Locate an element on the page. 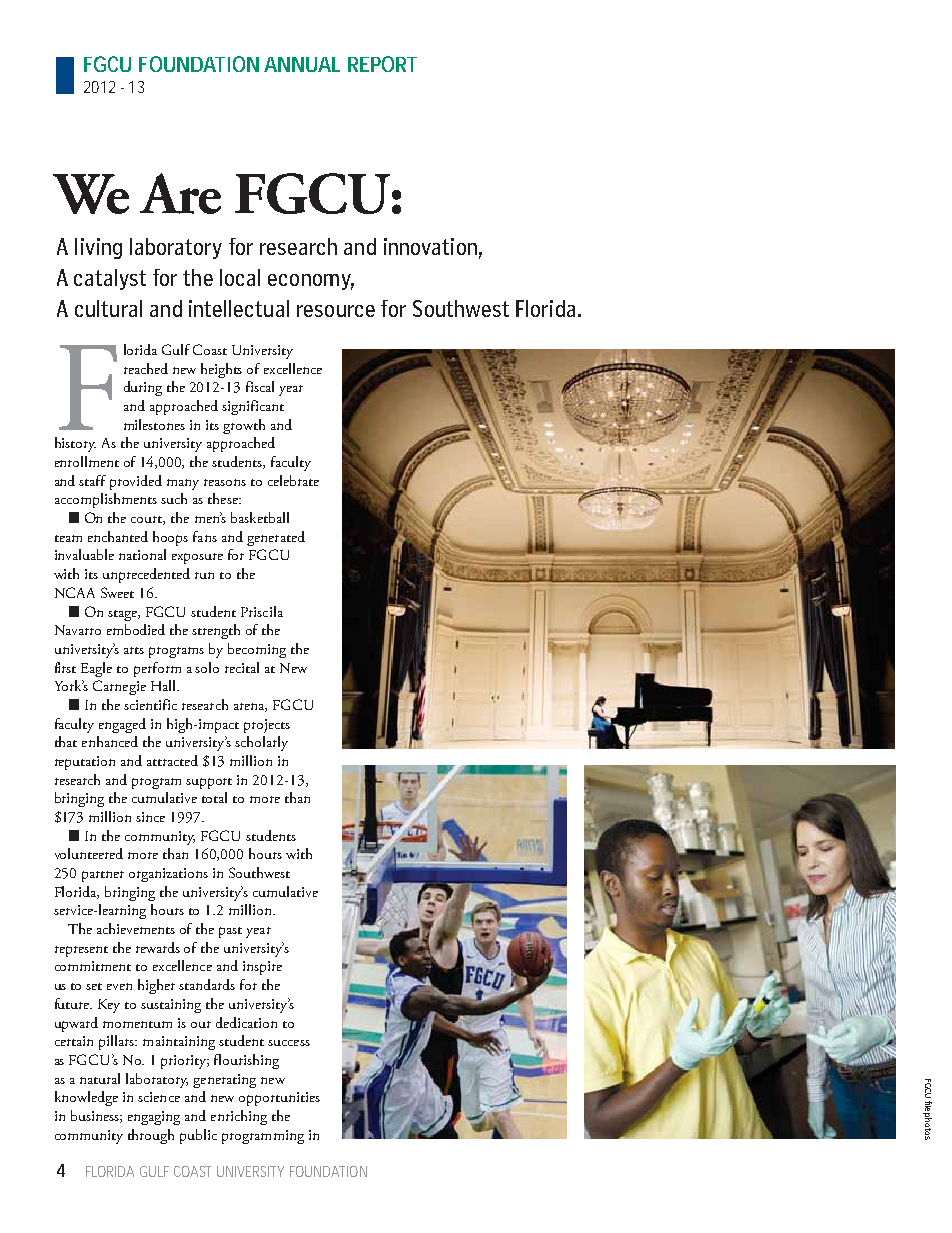 Image resolution: width=952 pixels, height=1233 pixels. living is located at coordinates (98, 248).
